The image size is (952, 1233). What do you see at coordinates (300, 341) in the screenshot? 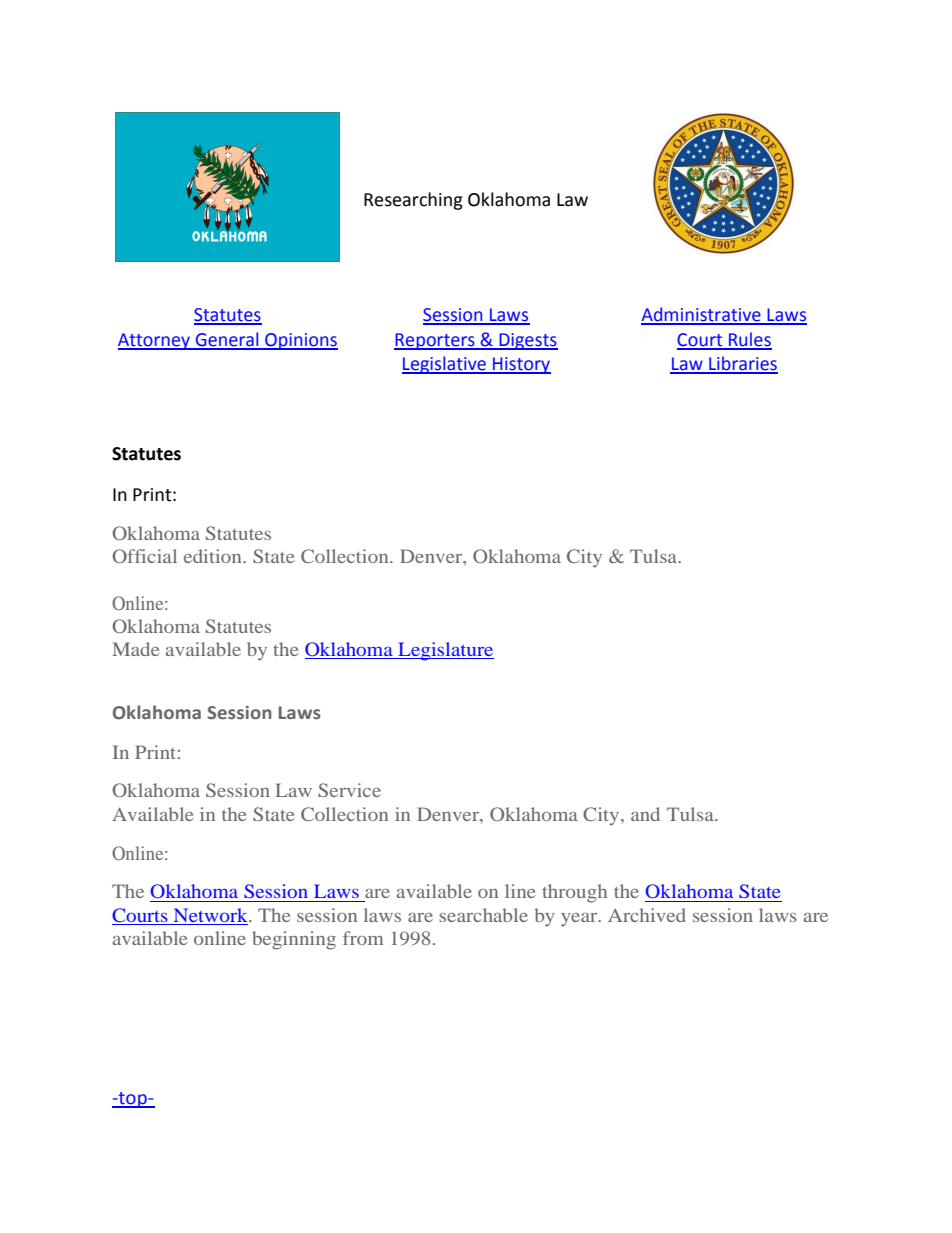
I see `Opinions` at bounding box center [300, 341].
